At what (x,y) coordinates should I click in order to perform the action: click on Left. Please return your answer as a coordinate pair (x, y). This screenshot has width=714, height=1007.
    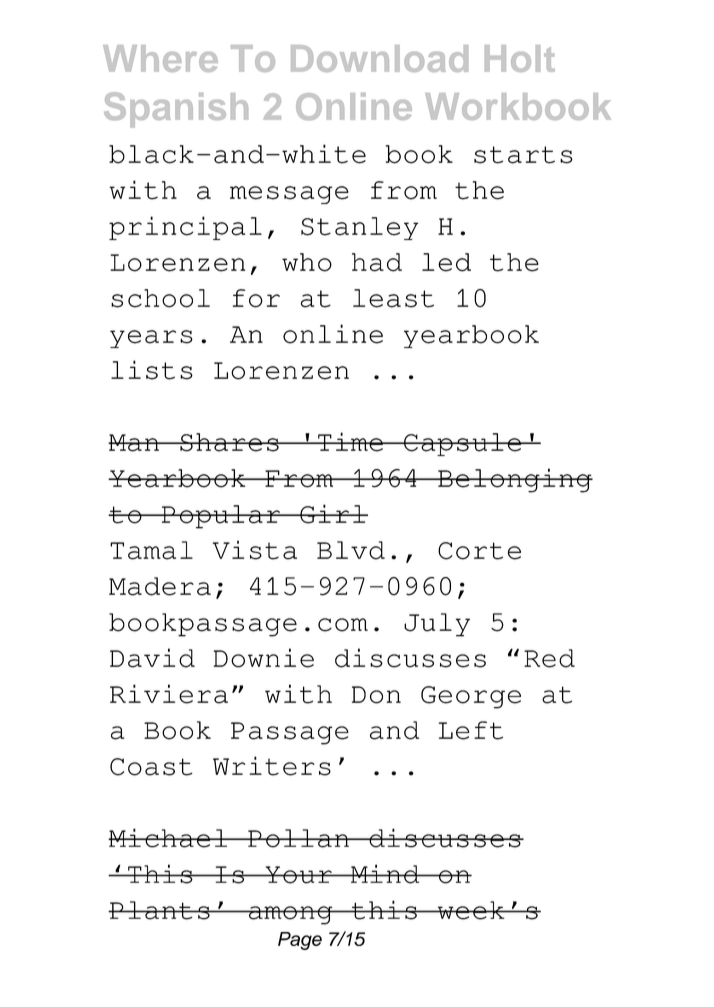
    Looking at the image, I should click on (471, 730).
